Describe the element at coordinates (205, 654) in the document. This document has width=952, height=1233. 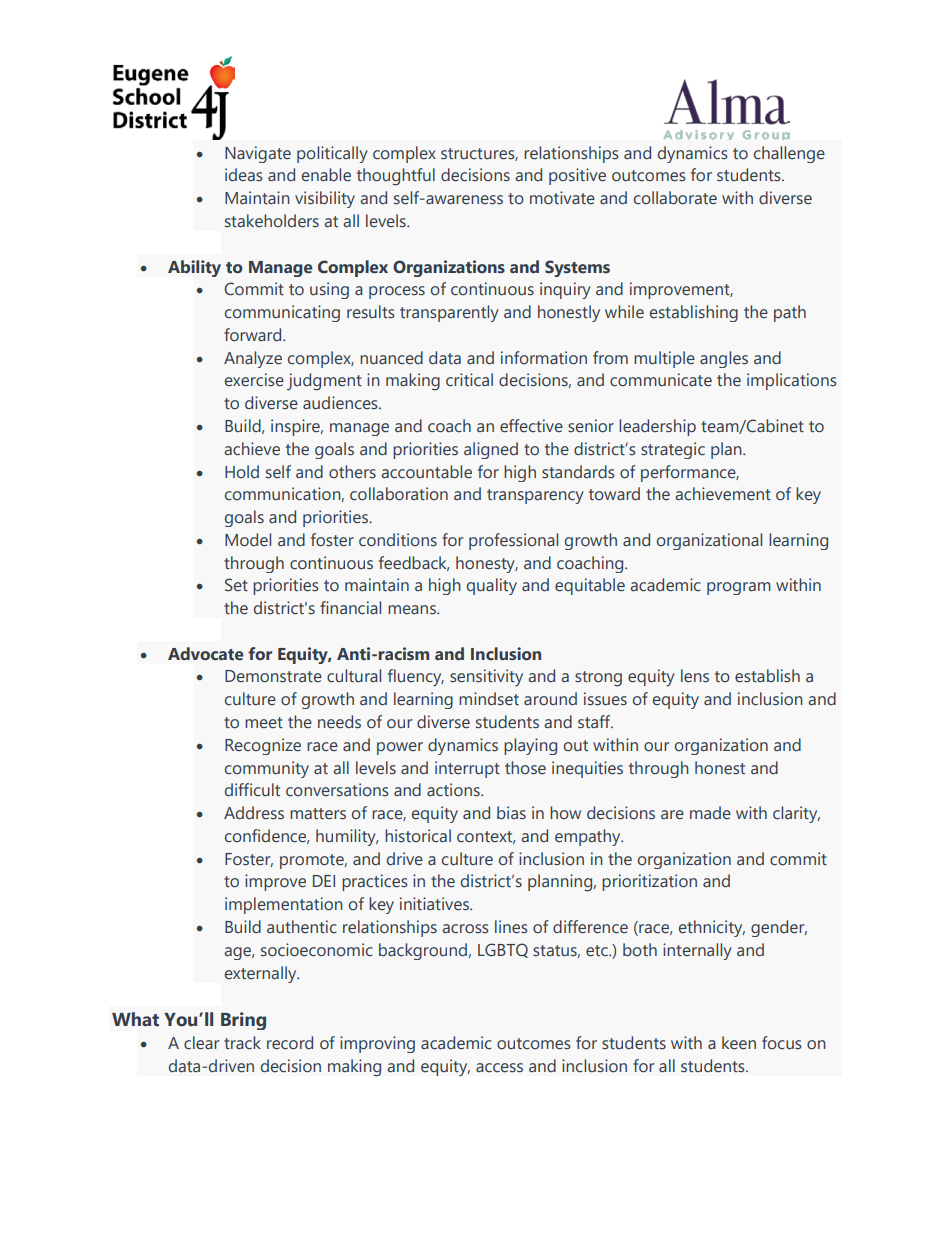
I see `Advocate` at that location.
